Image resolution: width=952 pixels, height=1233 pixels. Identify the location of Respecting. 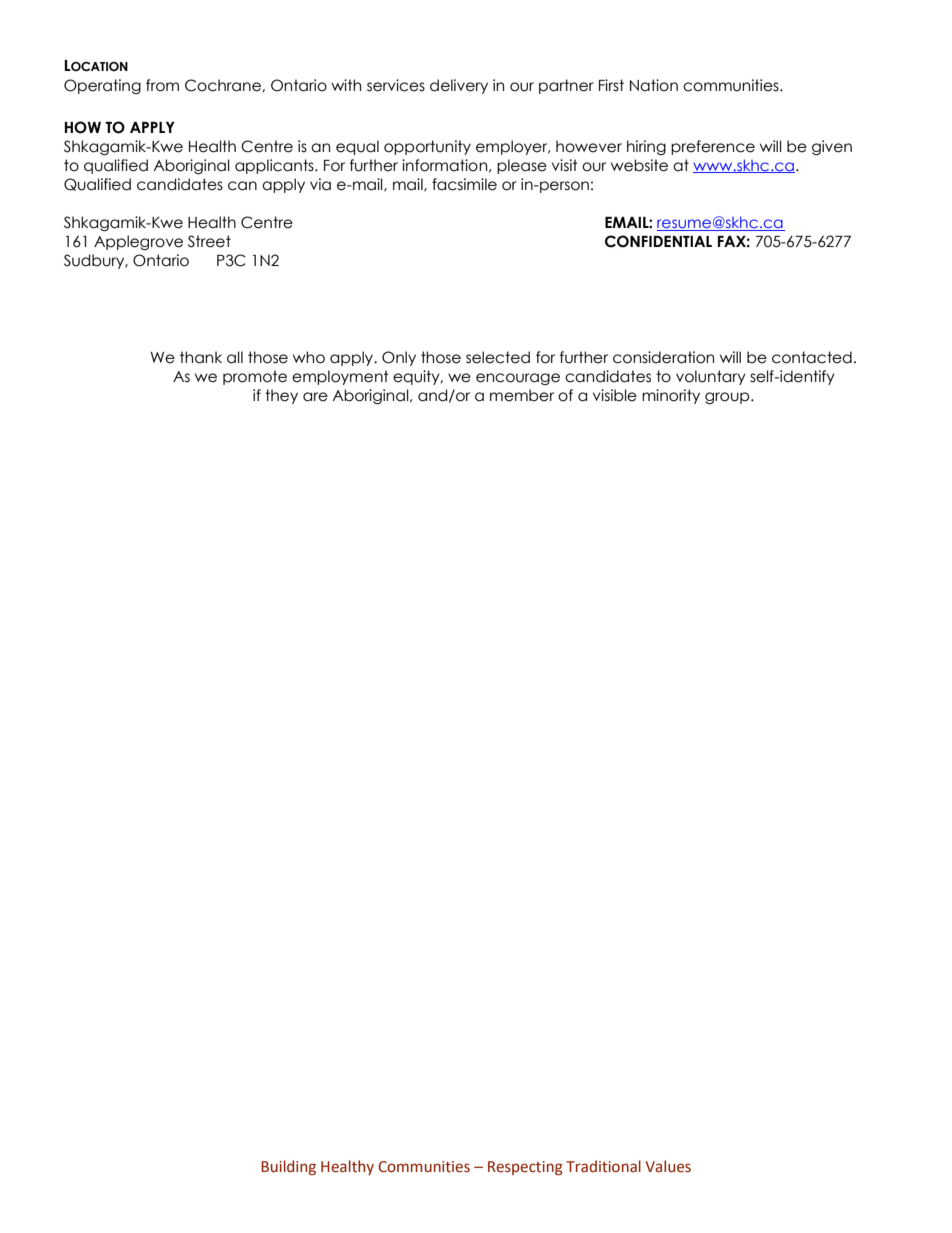
(525, 1168).
